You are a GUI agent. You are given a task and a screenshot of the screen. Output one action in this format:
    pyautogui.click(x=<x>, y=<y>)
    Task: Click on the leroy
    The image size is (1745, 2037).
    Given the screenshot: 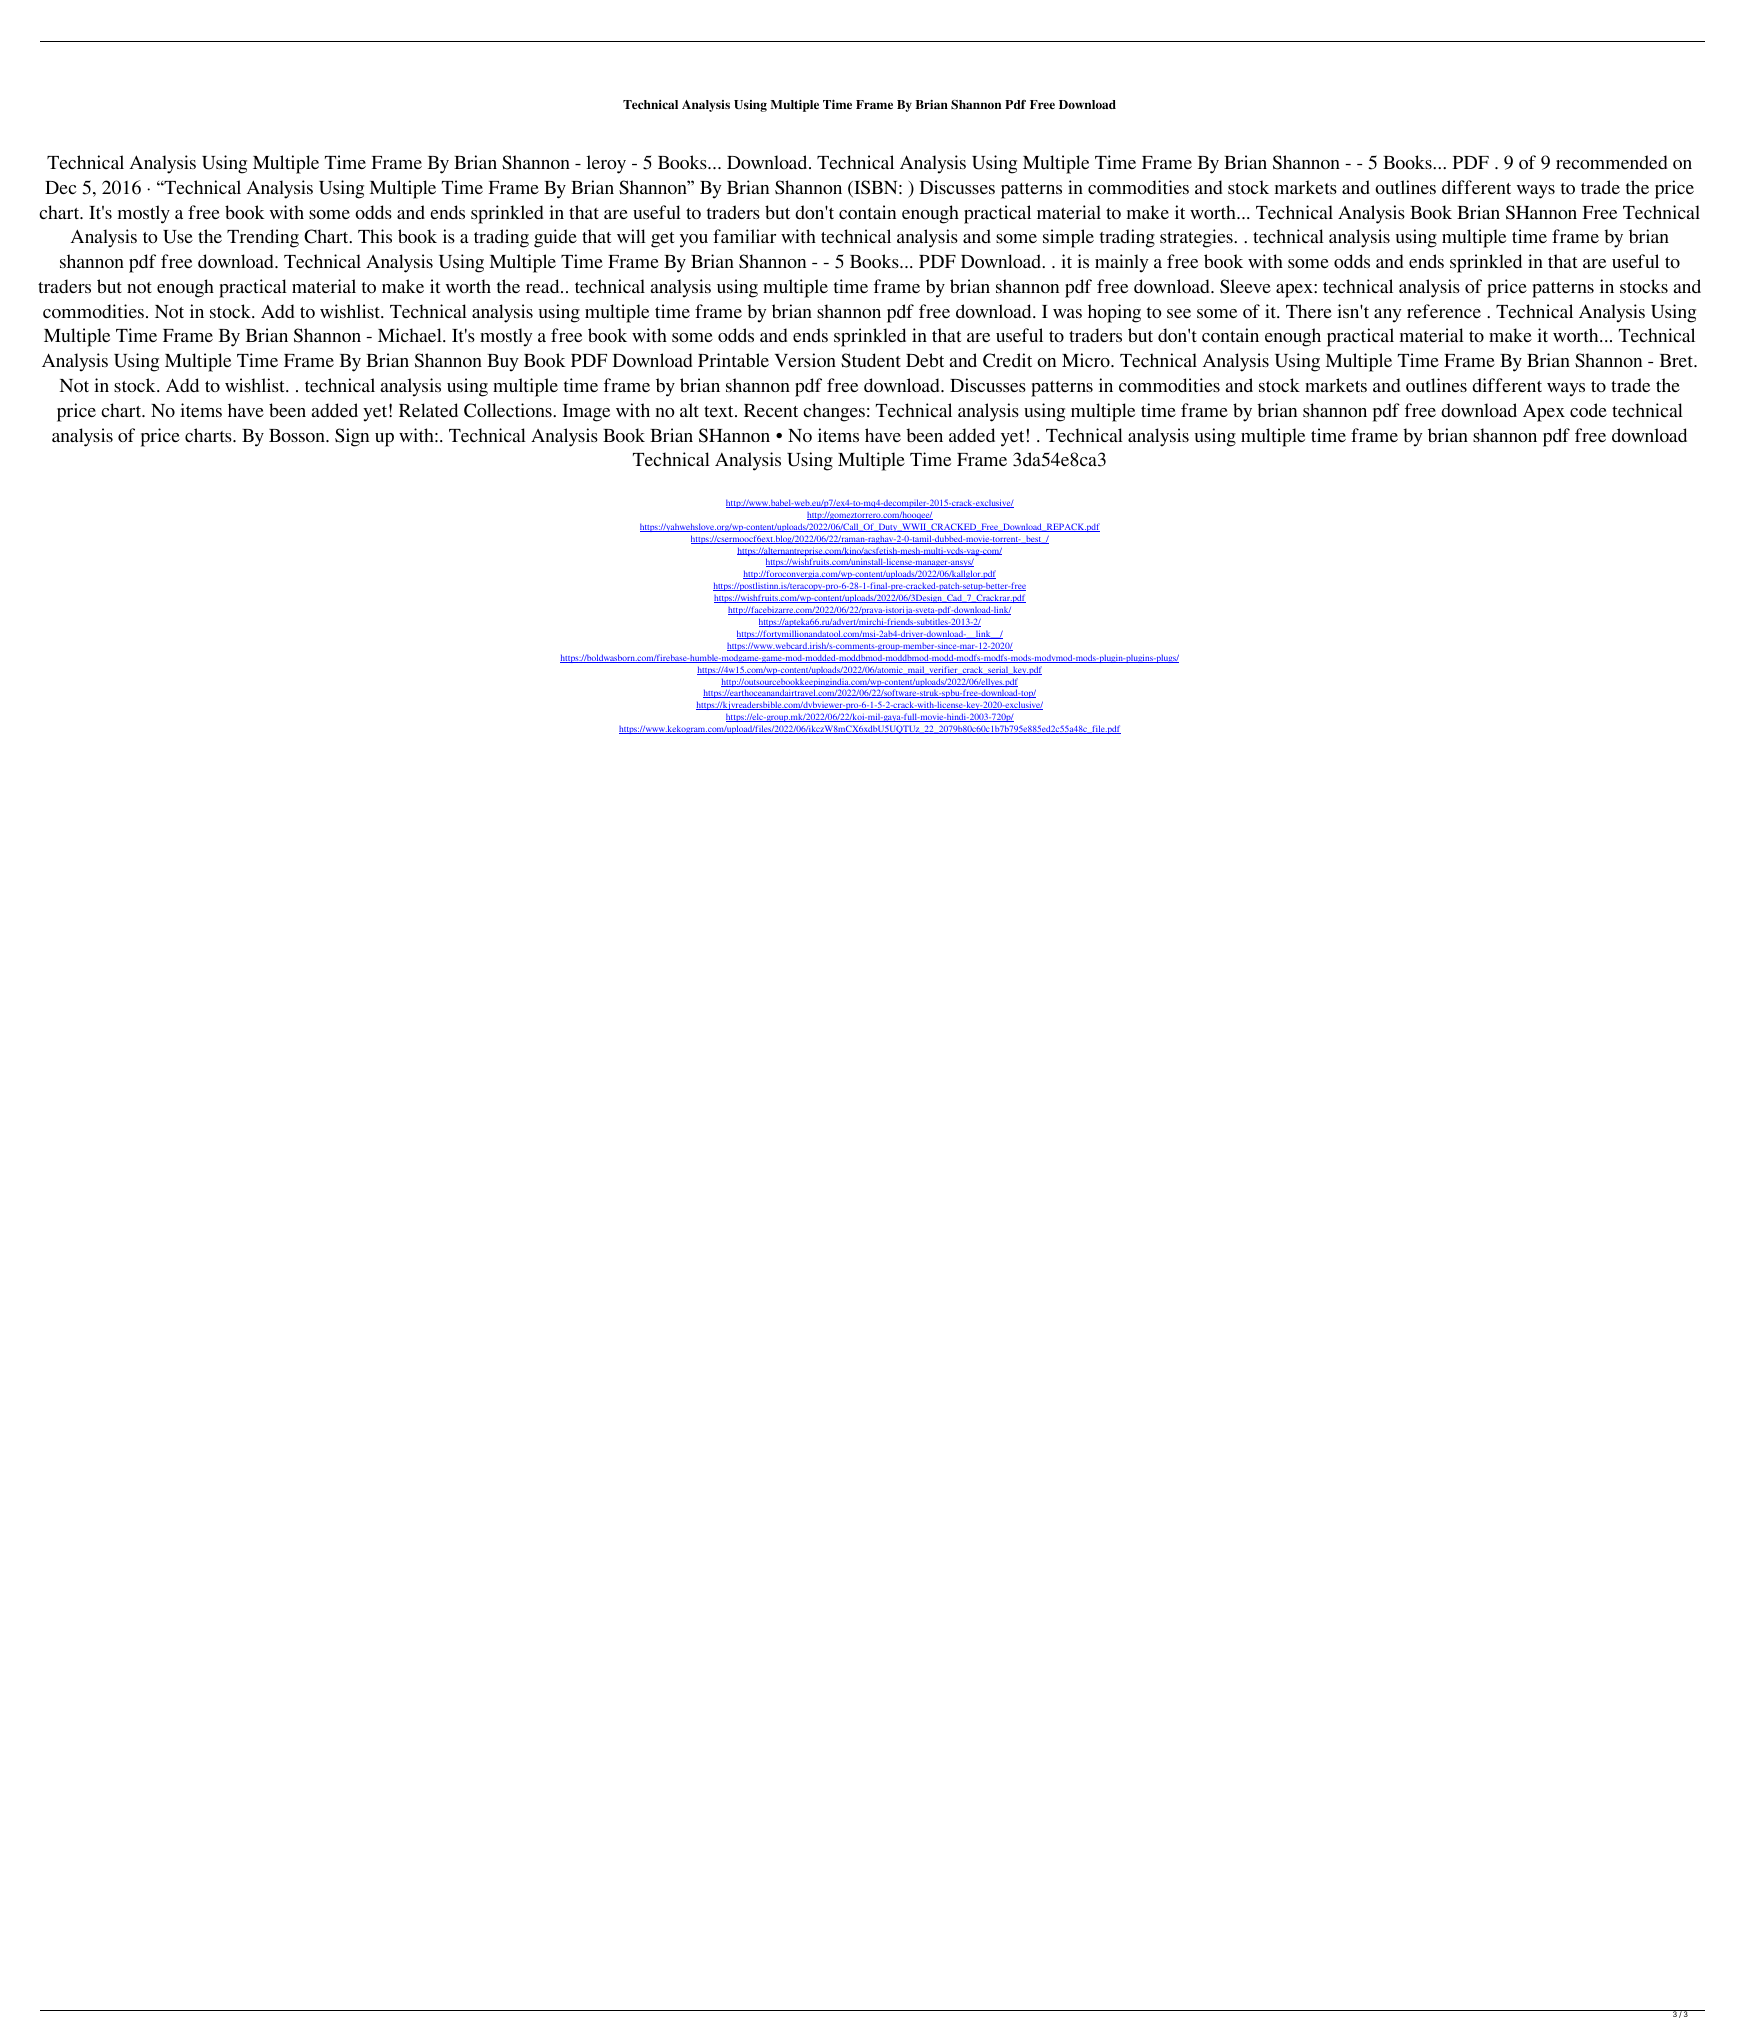 What is the action you would take?
    pyautogui.click(x=606, y=164)
